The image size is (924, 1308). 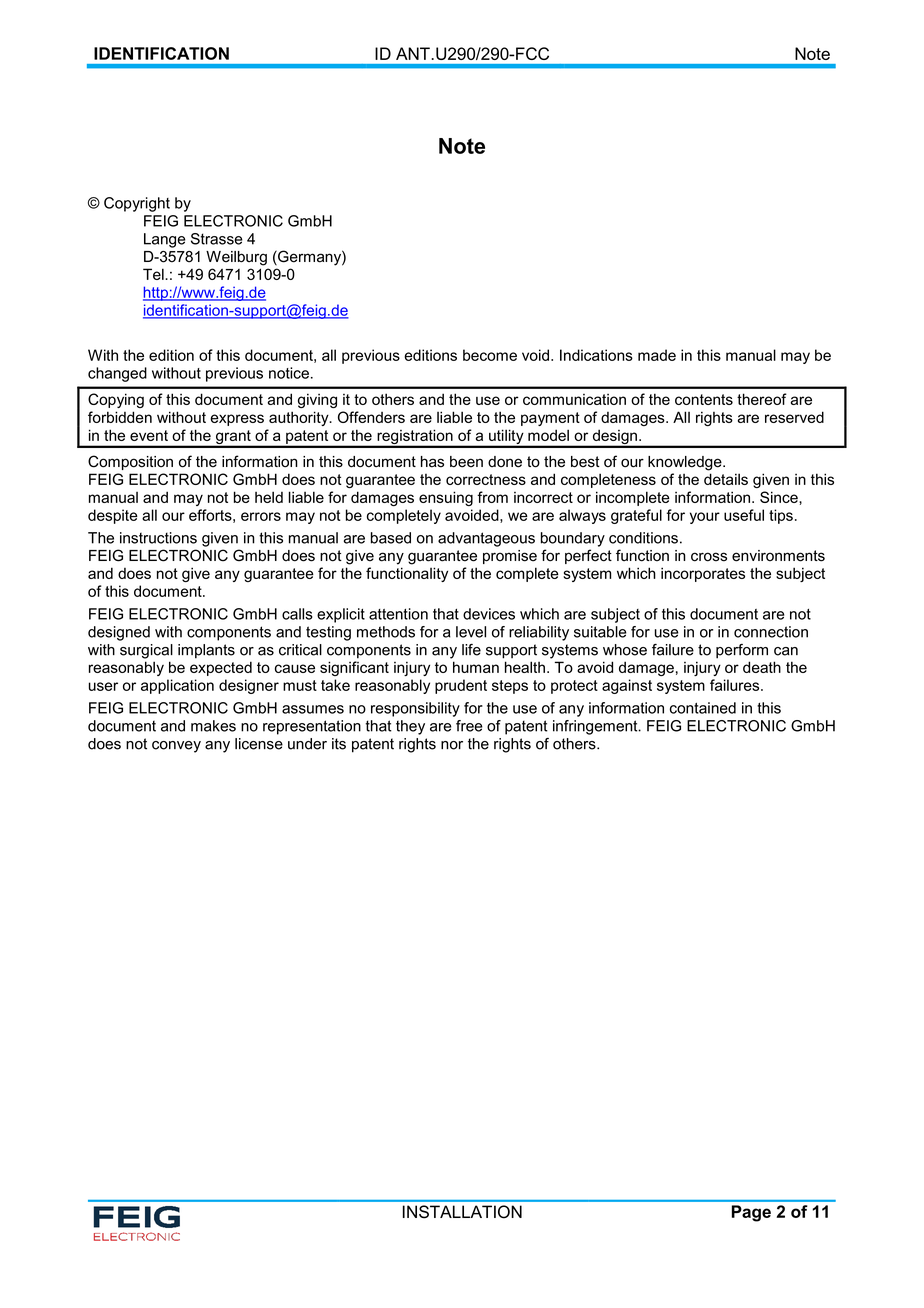 What do you see at coordinates (462, 1212) in the screenshot?
I see `INSTALLATION` at bounding box center [462, 1212].
